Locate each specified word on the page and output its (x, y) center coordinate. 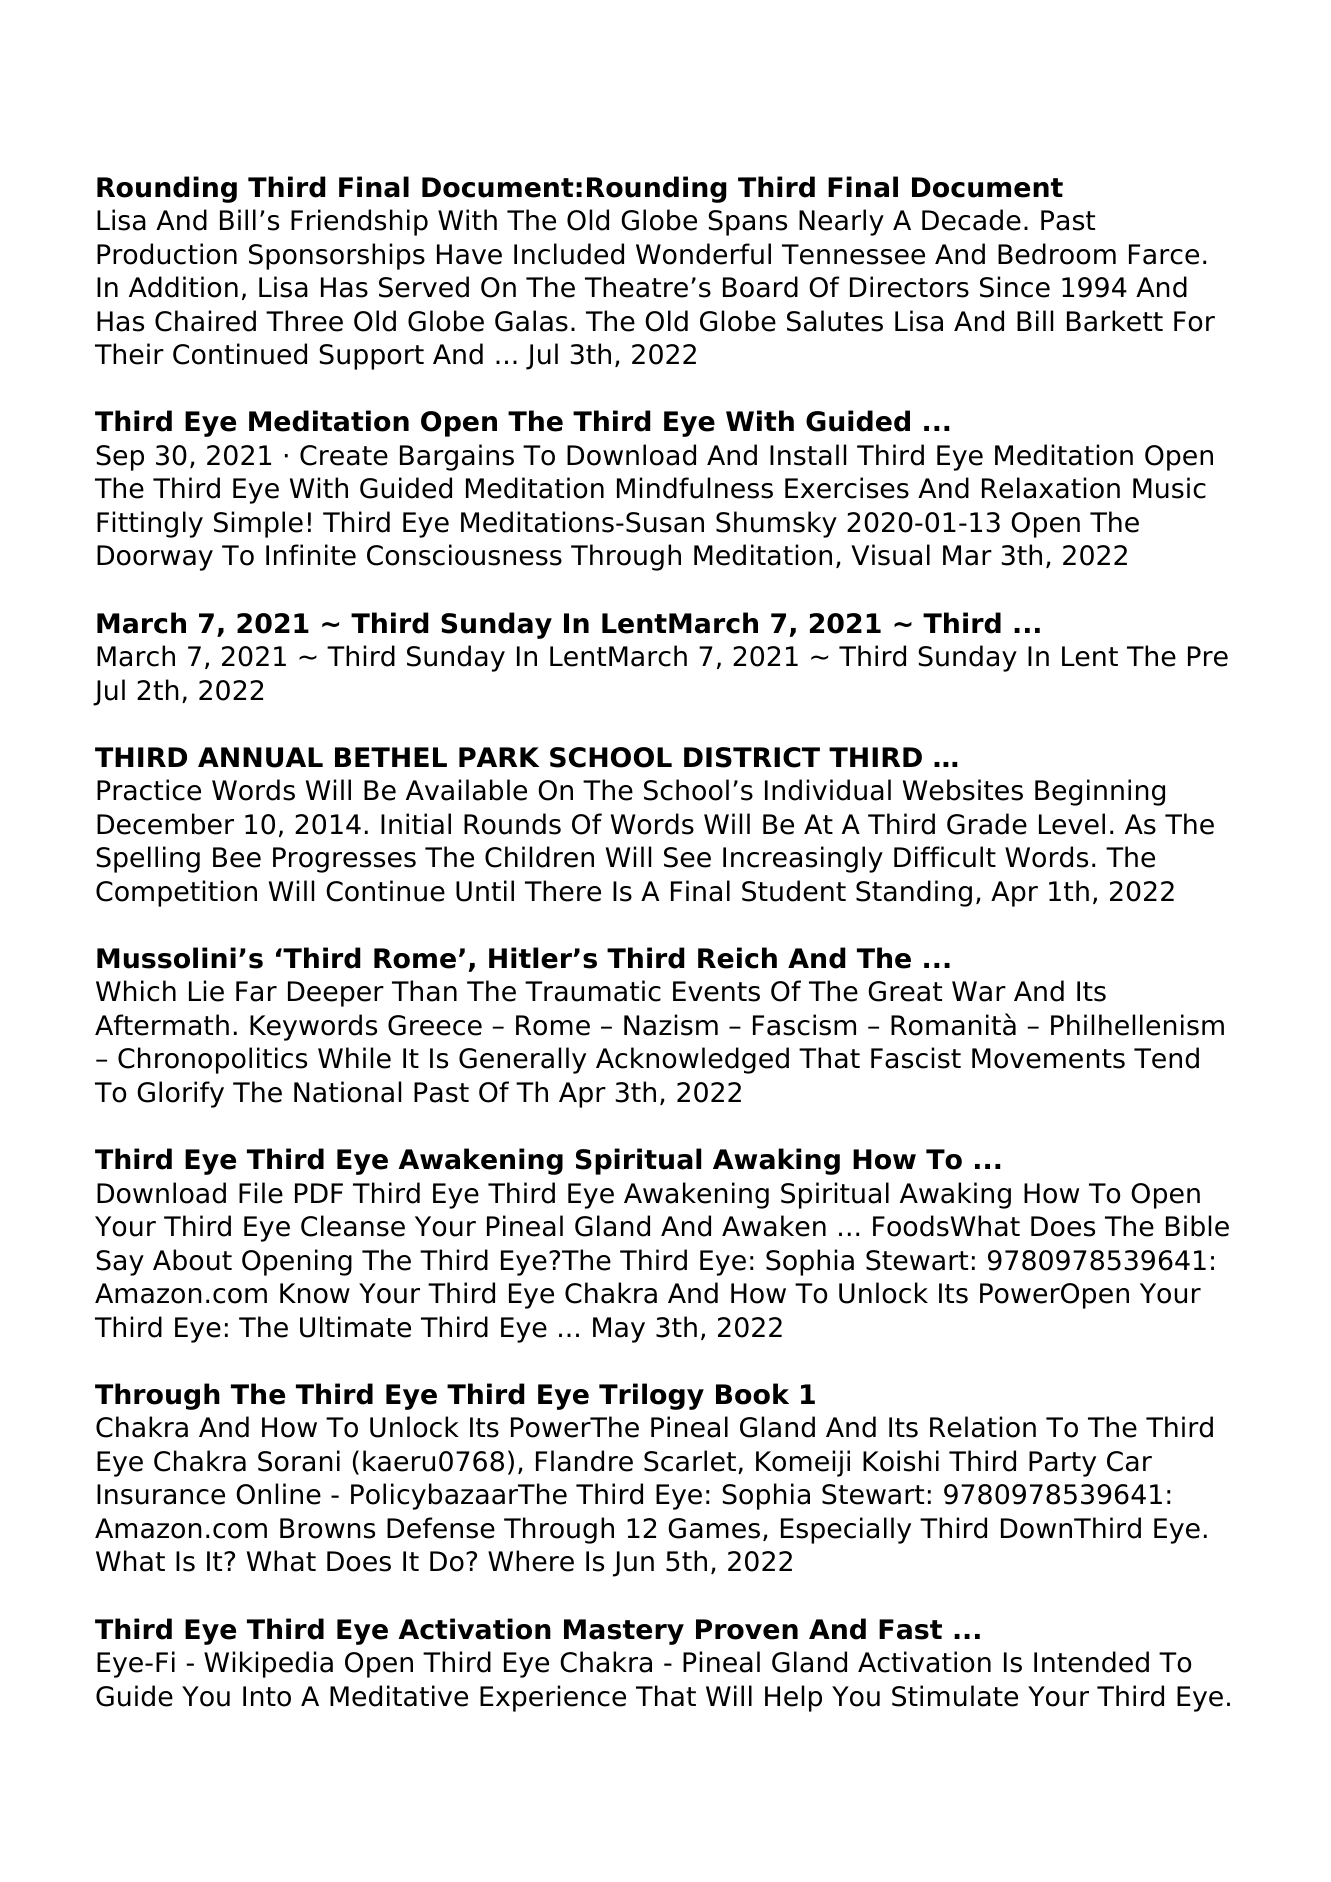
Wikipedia (268, 1664)
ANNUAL (260, 757)
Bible (1197, 1226)
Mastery (624, 1632)
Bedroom (1057, 254)
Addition (183, 287)
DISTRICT (752, 757)
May (619, 1330)
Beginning (1100, 792)
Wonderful (703, 254)
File (261, 1193)
